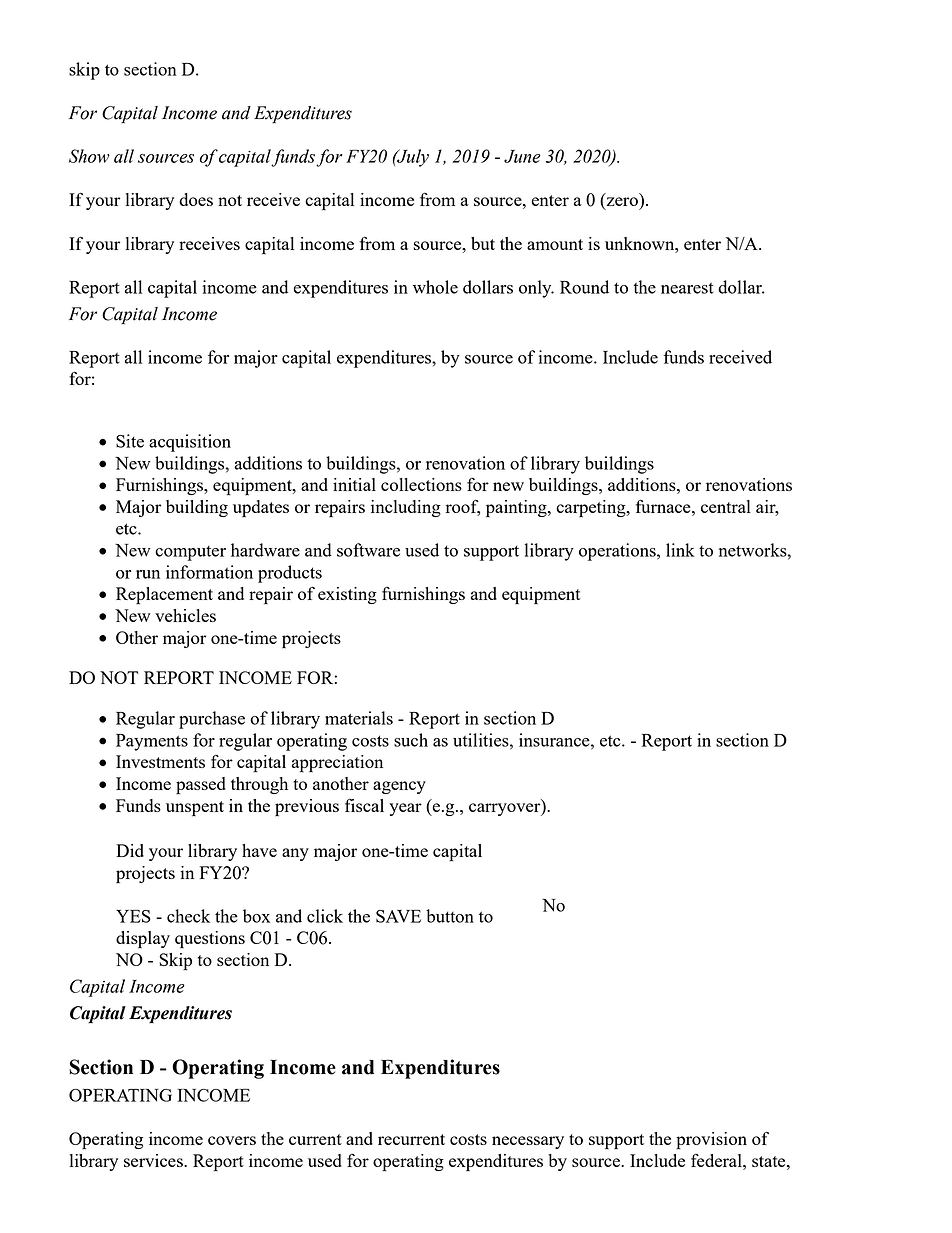 The image size is (952, 1233). What do you see at coordinates (528, 1142) in the page?
I see `necessary` at bounding box center [528, 1142].
